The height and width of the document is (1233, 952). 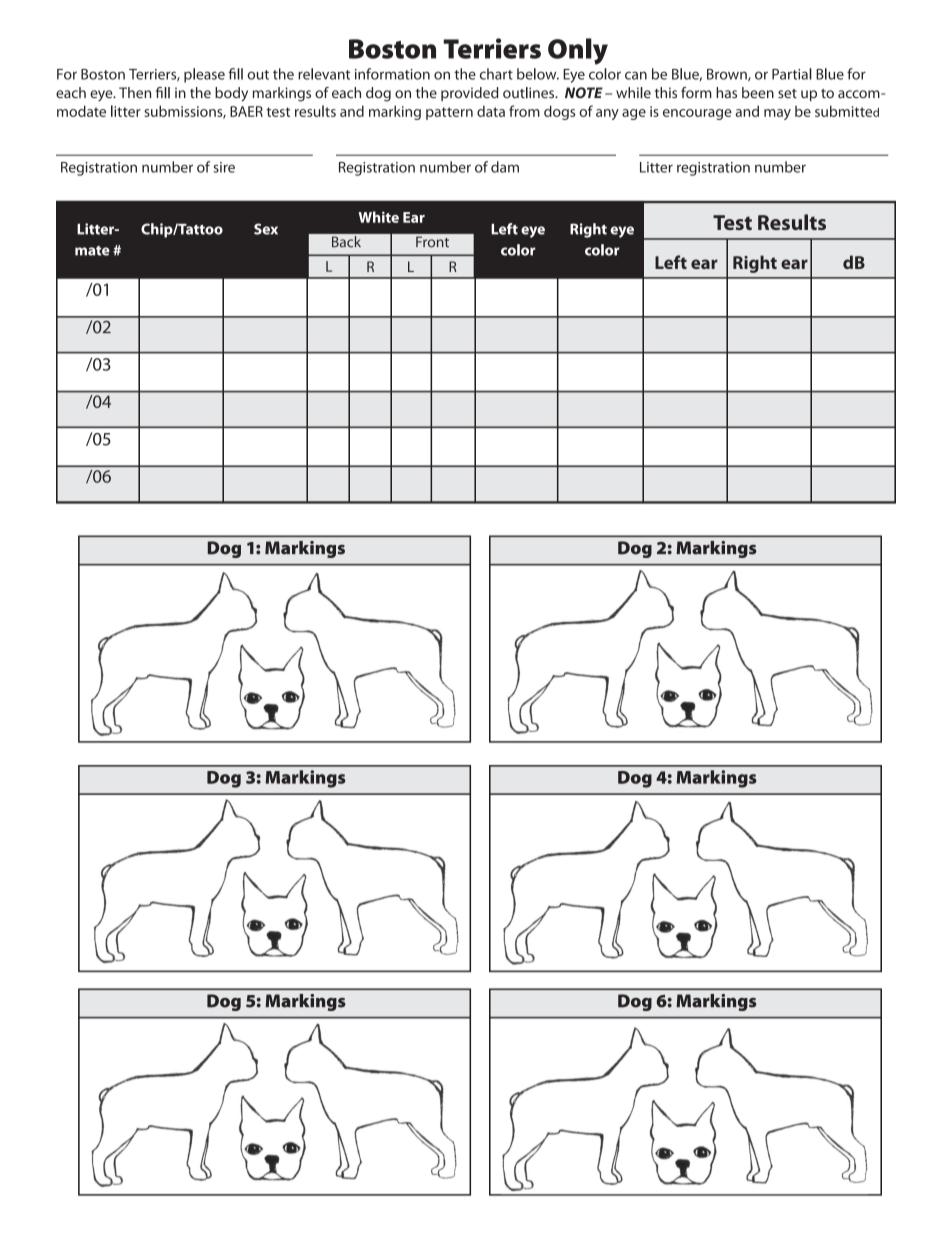 What do you see at coordinates (378, 217) in the document?
I see `White` at bounding box center [378, 217].
